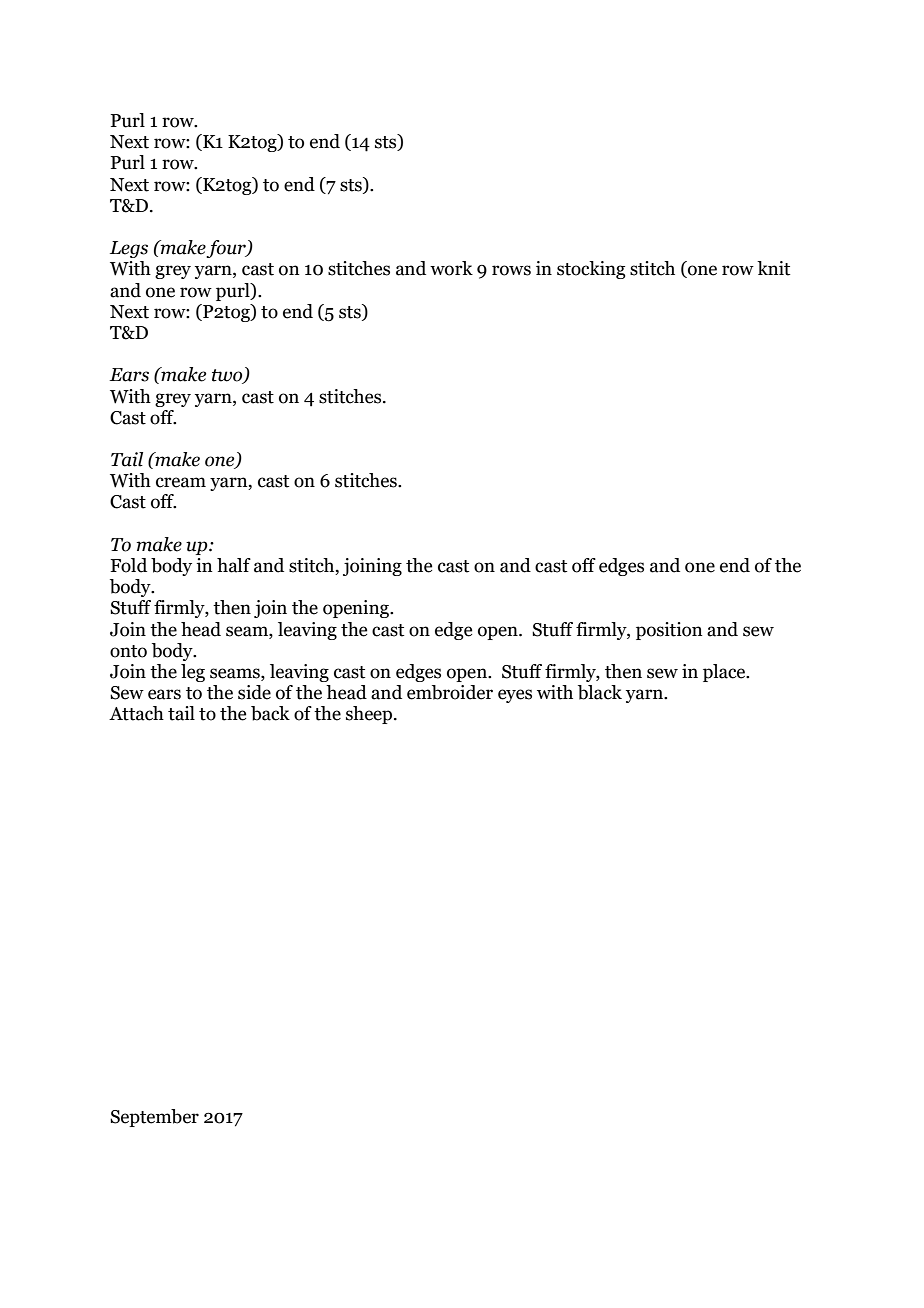 The image size is (924, 1308). I want to click on side, so click(254, 692).
